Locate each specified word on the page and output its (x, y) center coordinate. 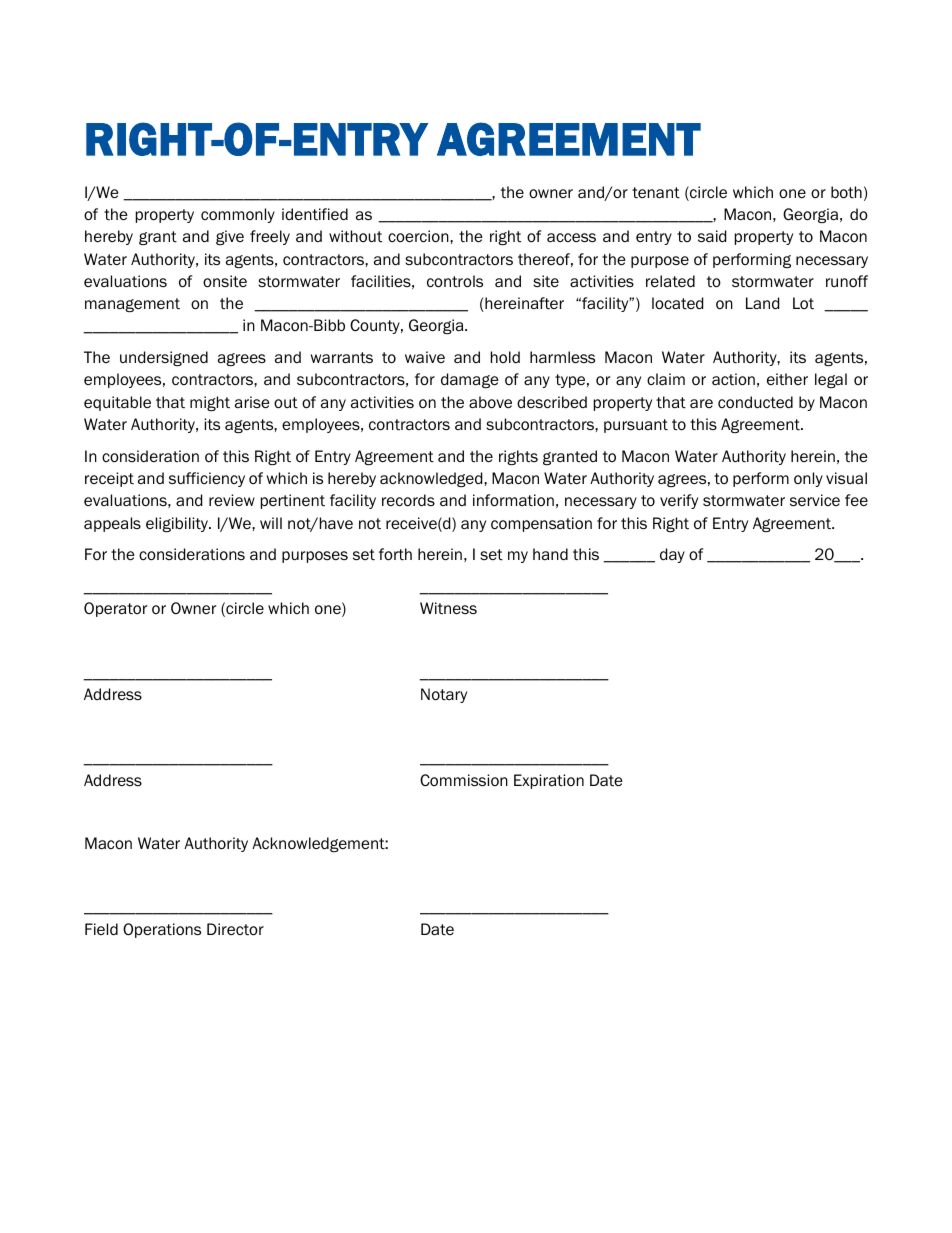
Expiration (549, 781)
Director (235, 929)
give (230, 237)
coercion (419, 236)
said (712, 236)
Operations (162, 930)
